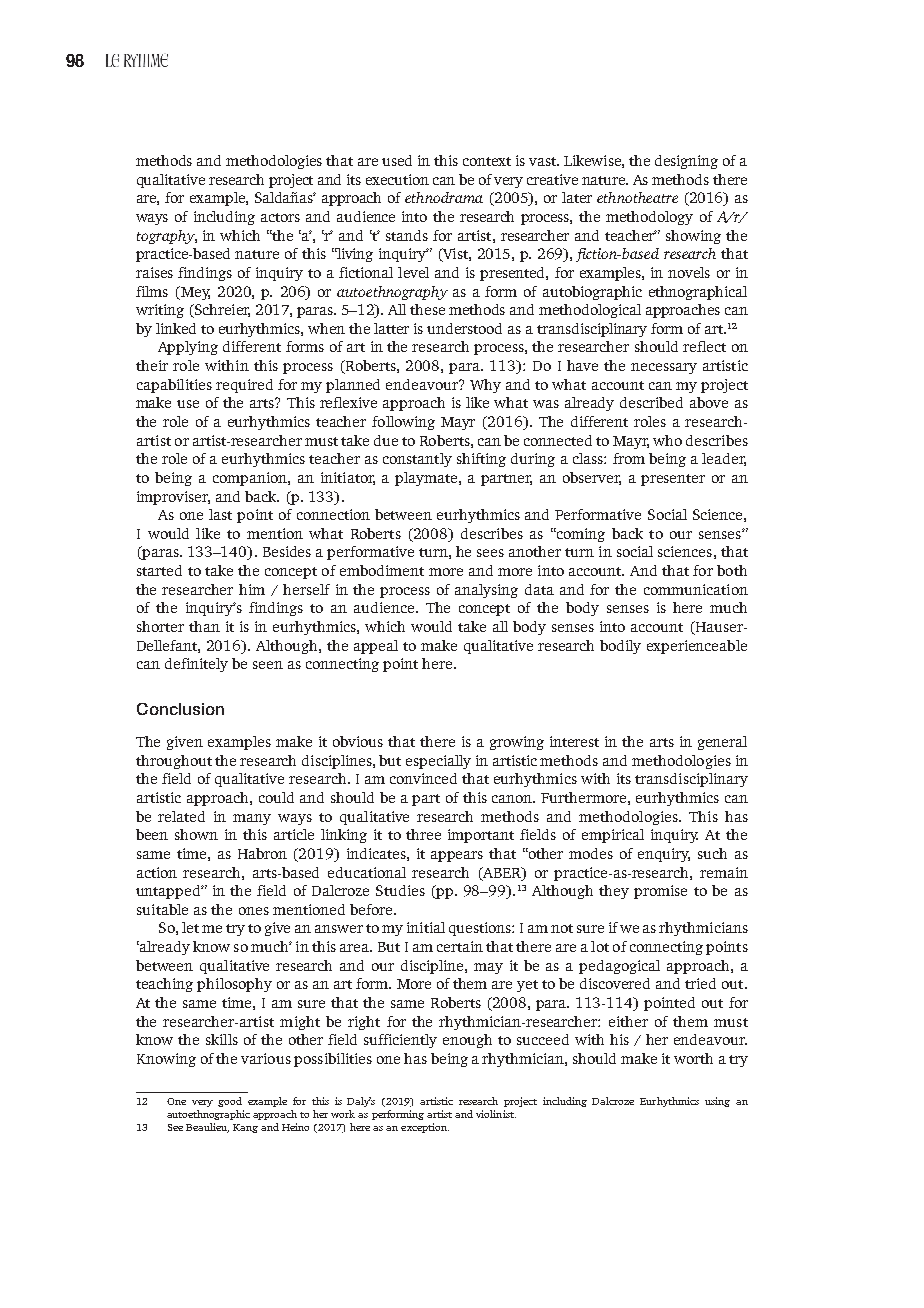  What do you see at coordinates (649, 218) in the page?
I see `methodology` at bounding box center [649, 218].
